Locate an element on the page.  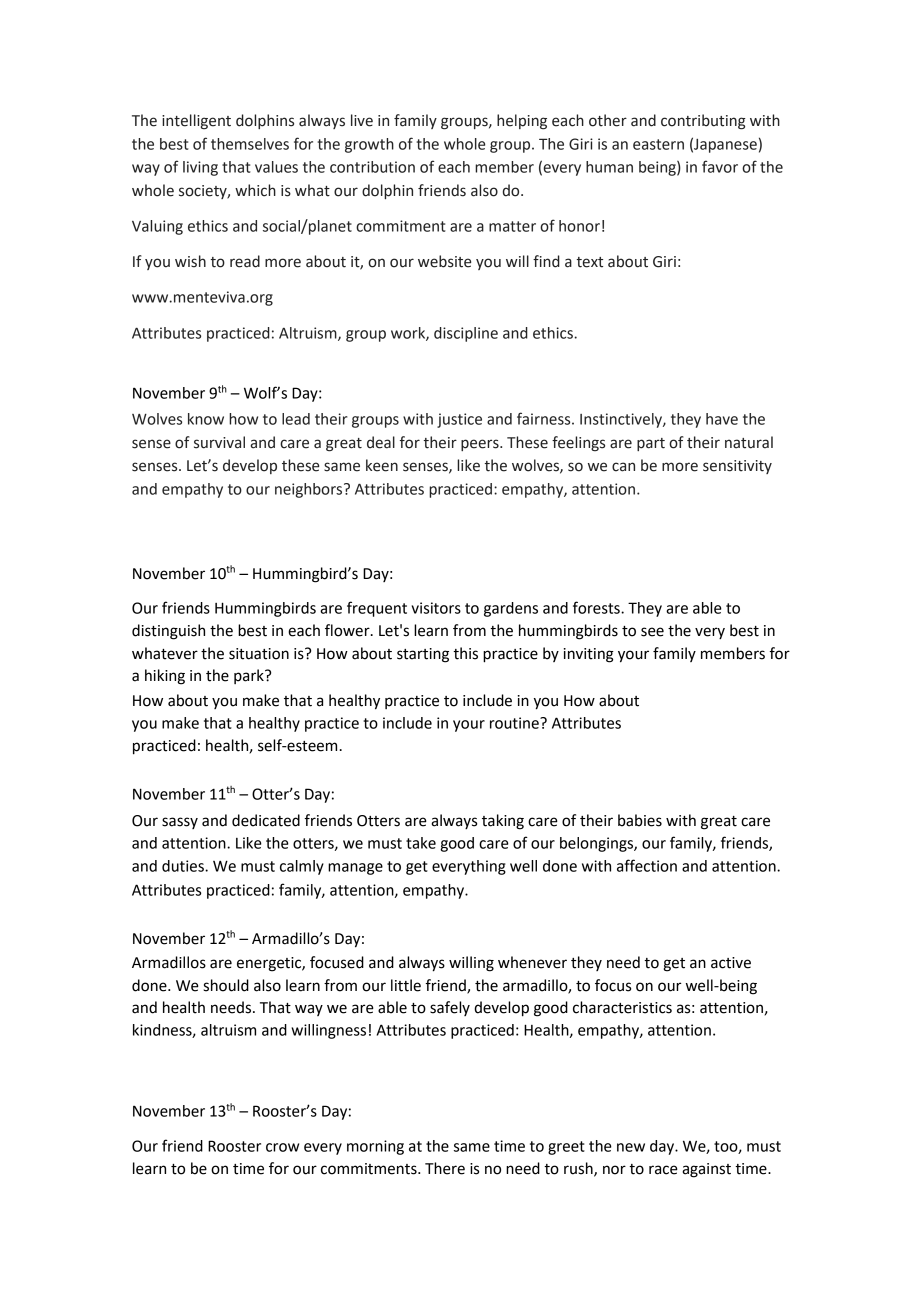
eastern is located at coordinates (658, 144).
